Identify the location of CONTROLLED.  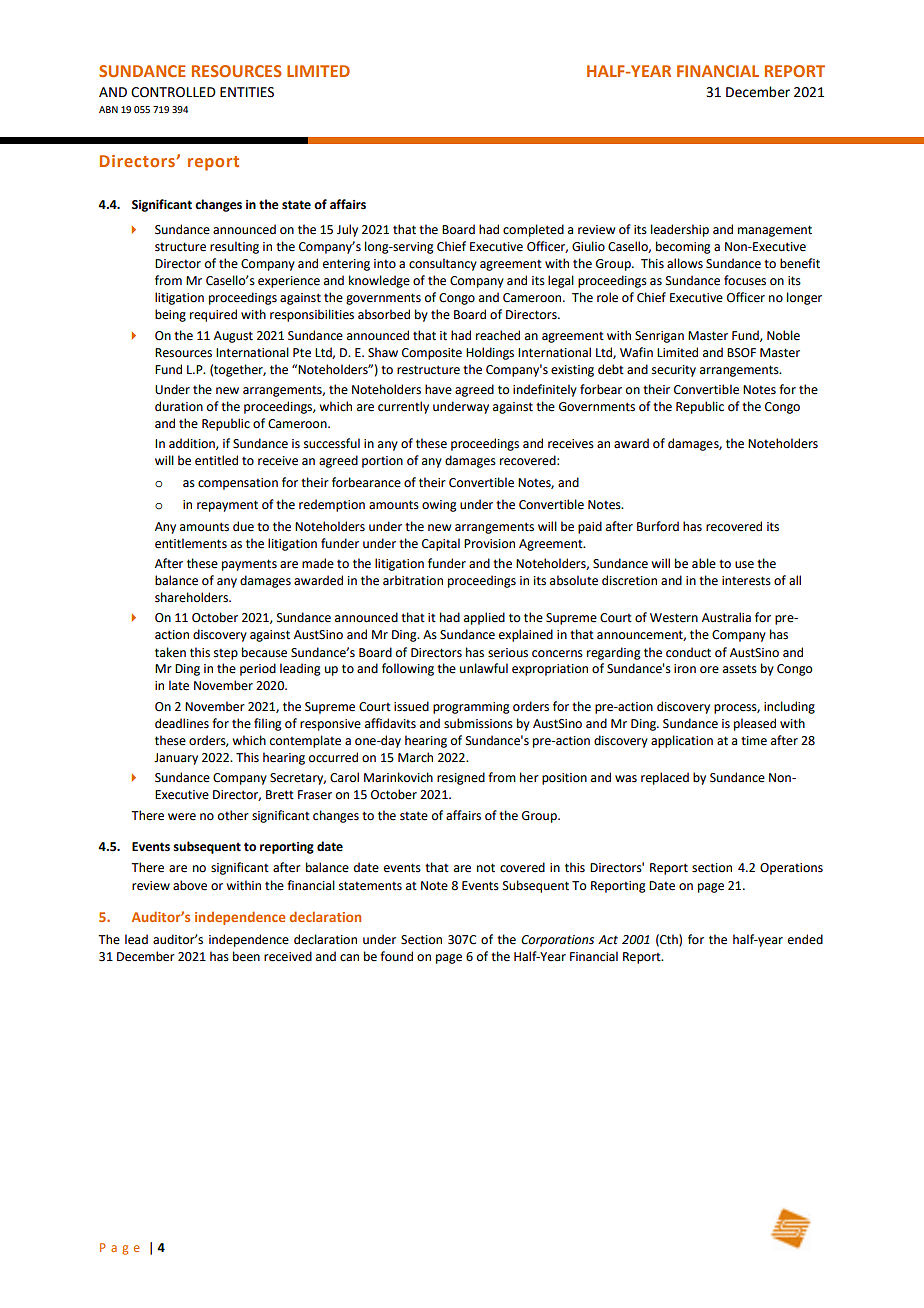
(173, 92).
